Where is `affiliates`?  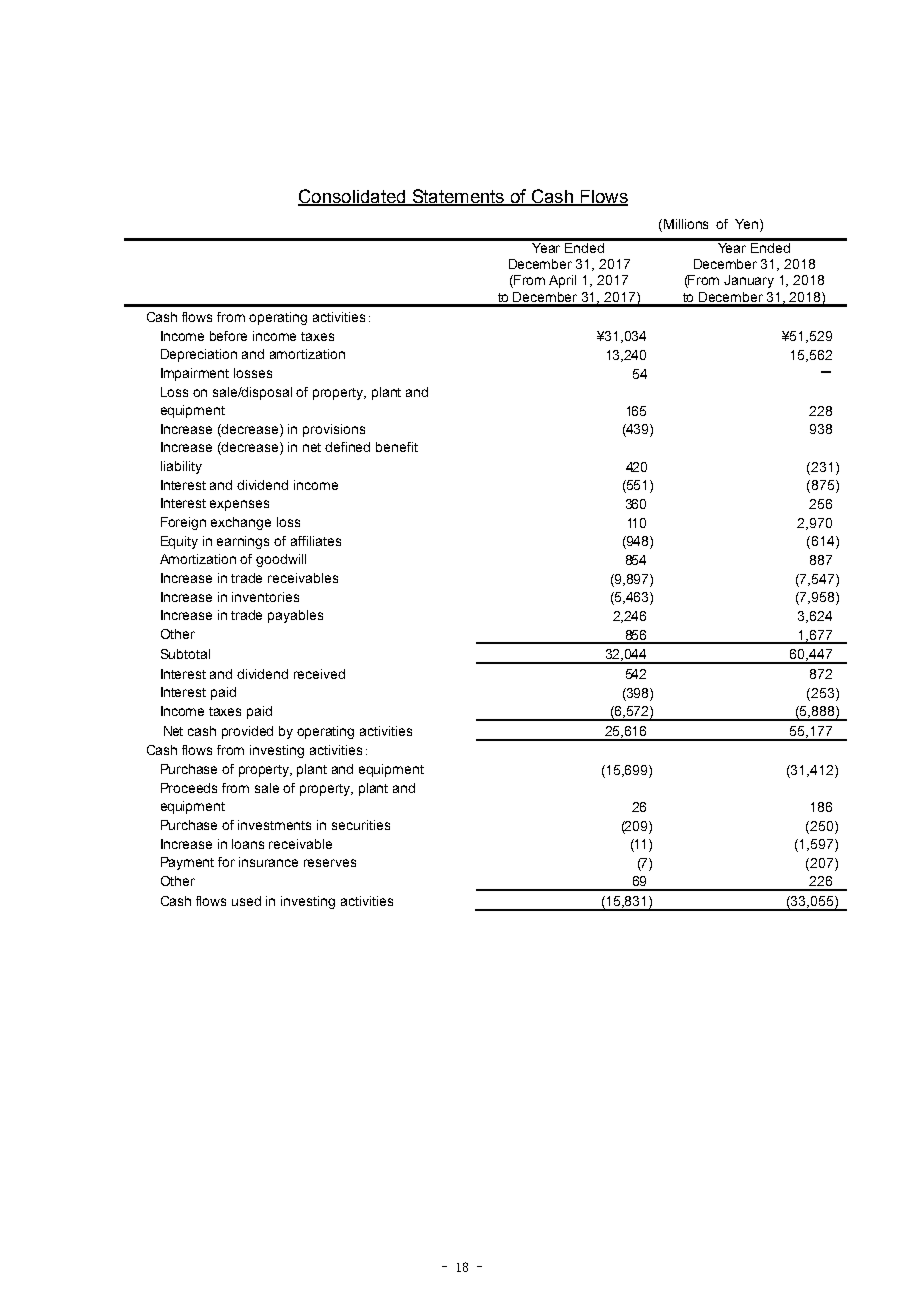 affiliates is located at coordinates (316, 541).
